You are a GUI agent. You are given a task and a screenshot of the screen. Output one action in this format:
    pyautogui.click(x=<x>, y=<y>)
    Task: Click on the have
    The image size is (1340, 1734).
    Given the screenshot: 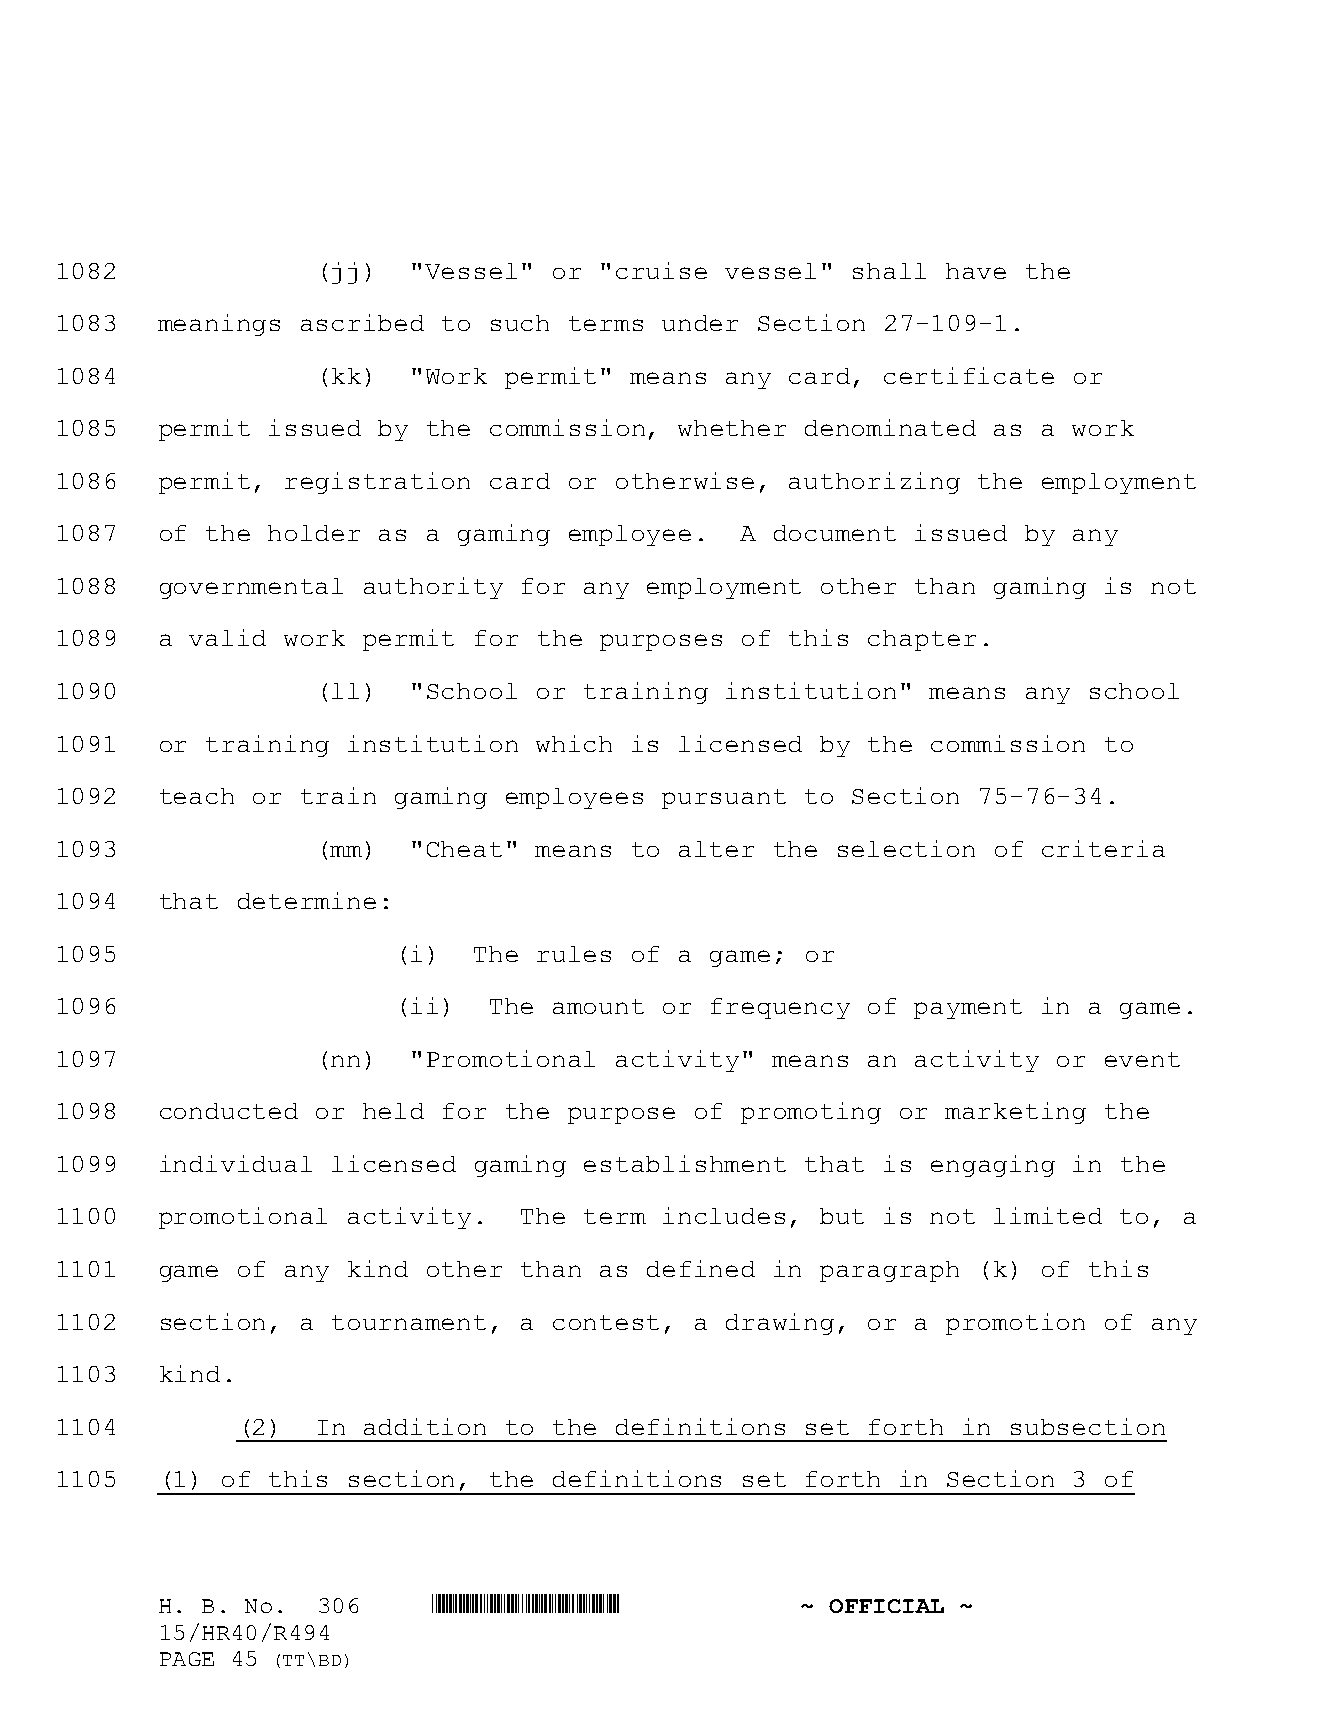 What is the action you would take?
    pyautogui.click(x=976, y=271)
